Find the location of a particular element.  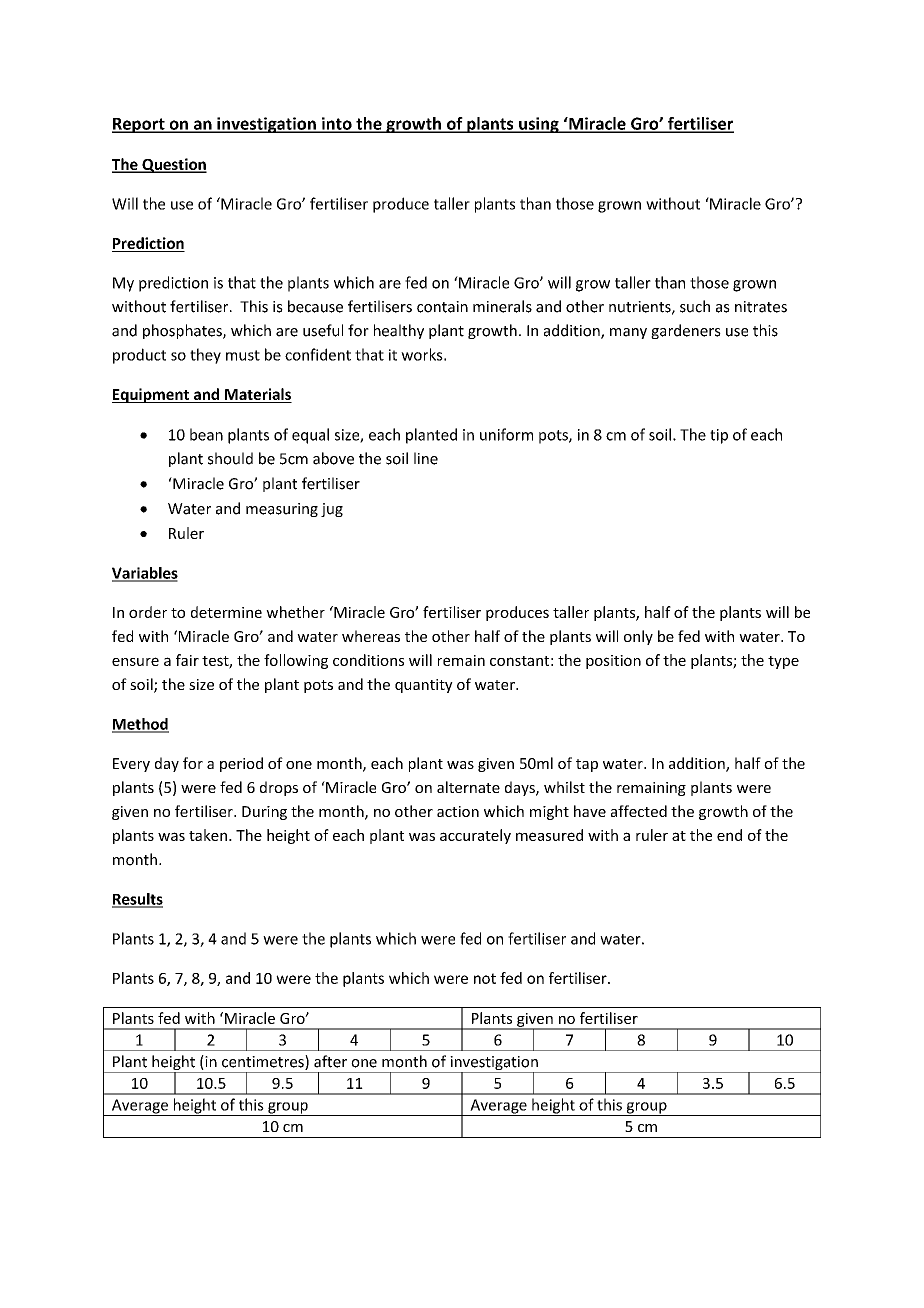

such is located at coordinates (695, 306).
